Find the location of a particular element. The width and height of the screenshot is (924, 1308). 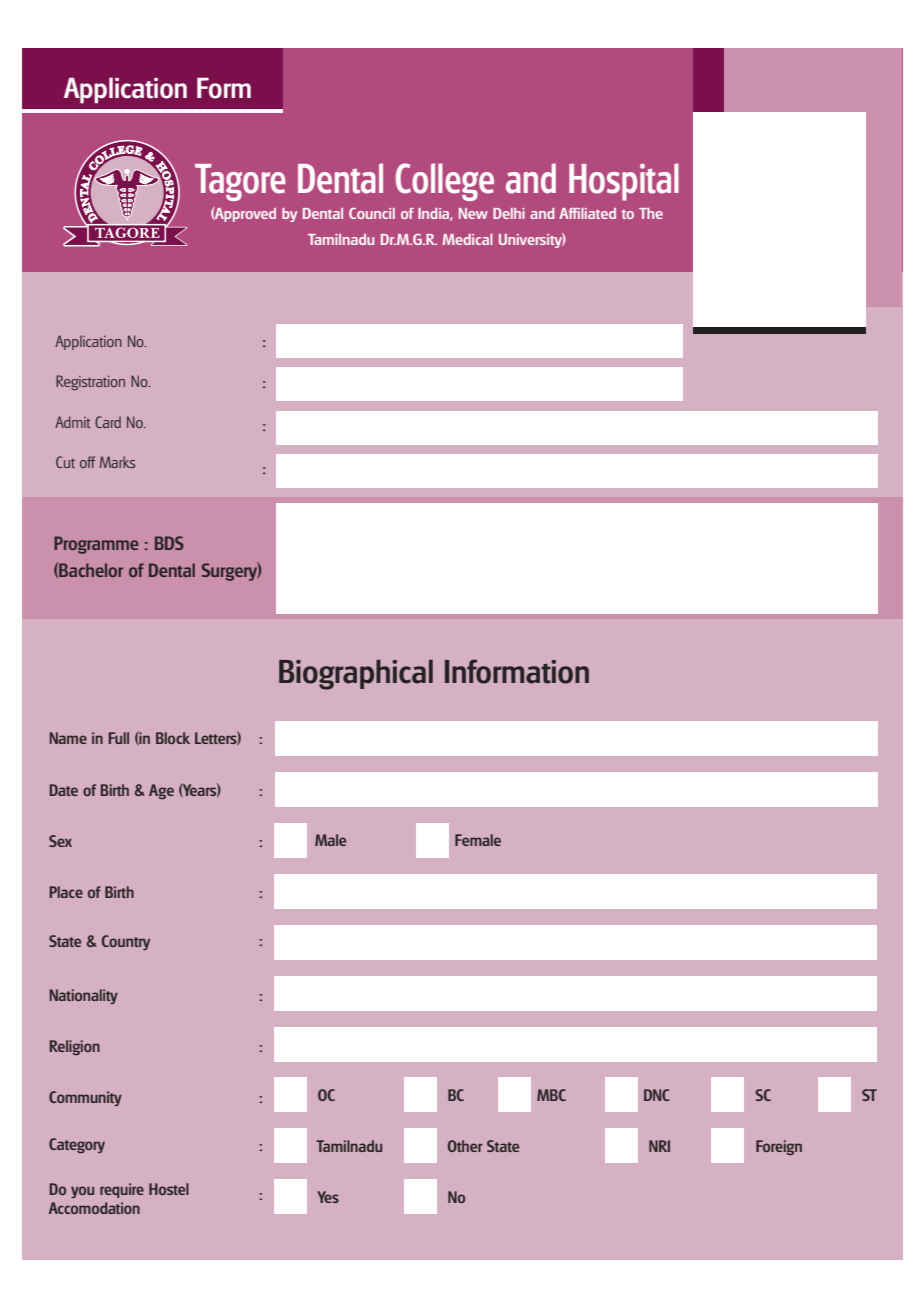

Block is located at coordinates (173, 738).
